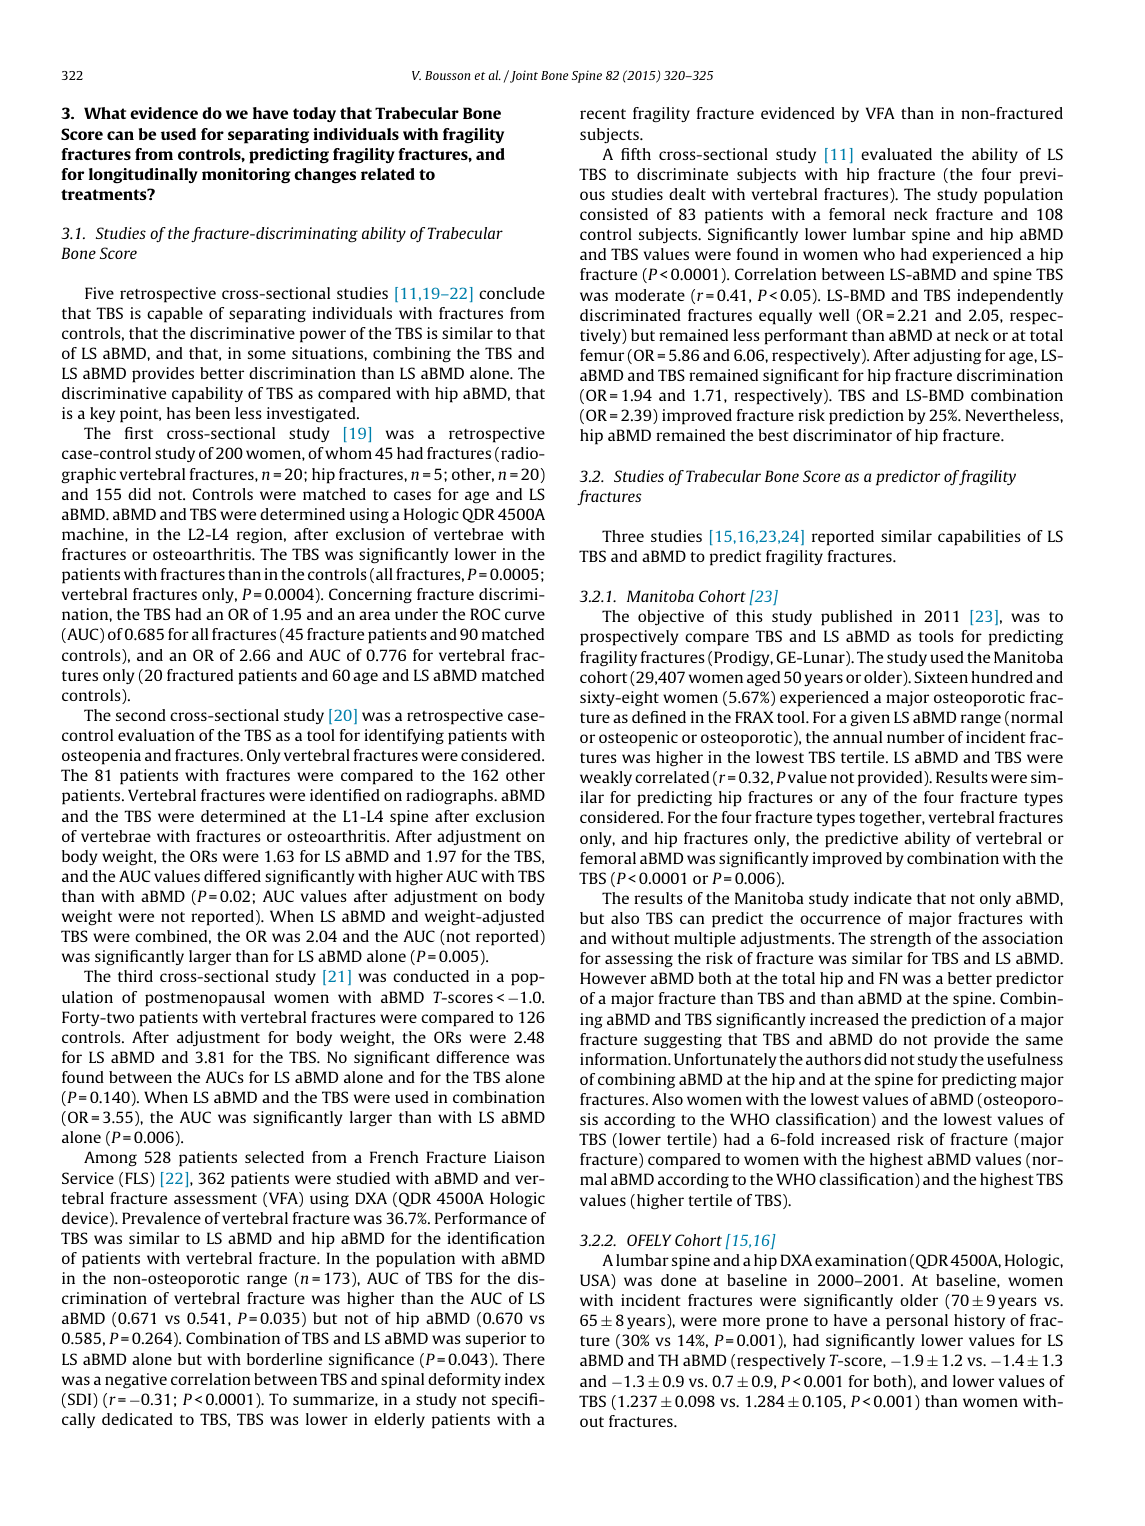  Describe the element at coordinates (246, 176) in the document. I see `monitoring` at that location.
